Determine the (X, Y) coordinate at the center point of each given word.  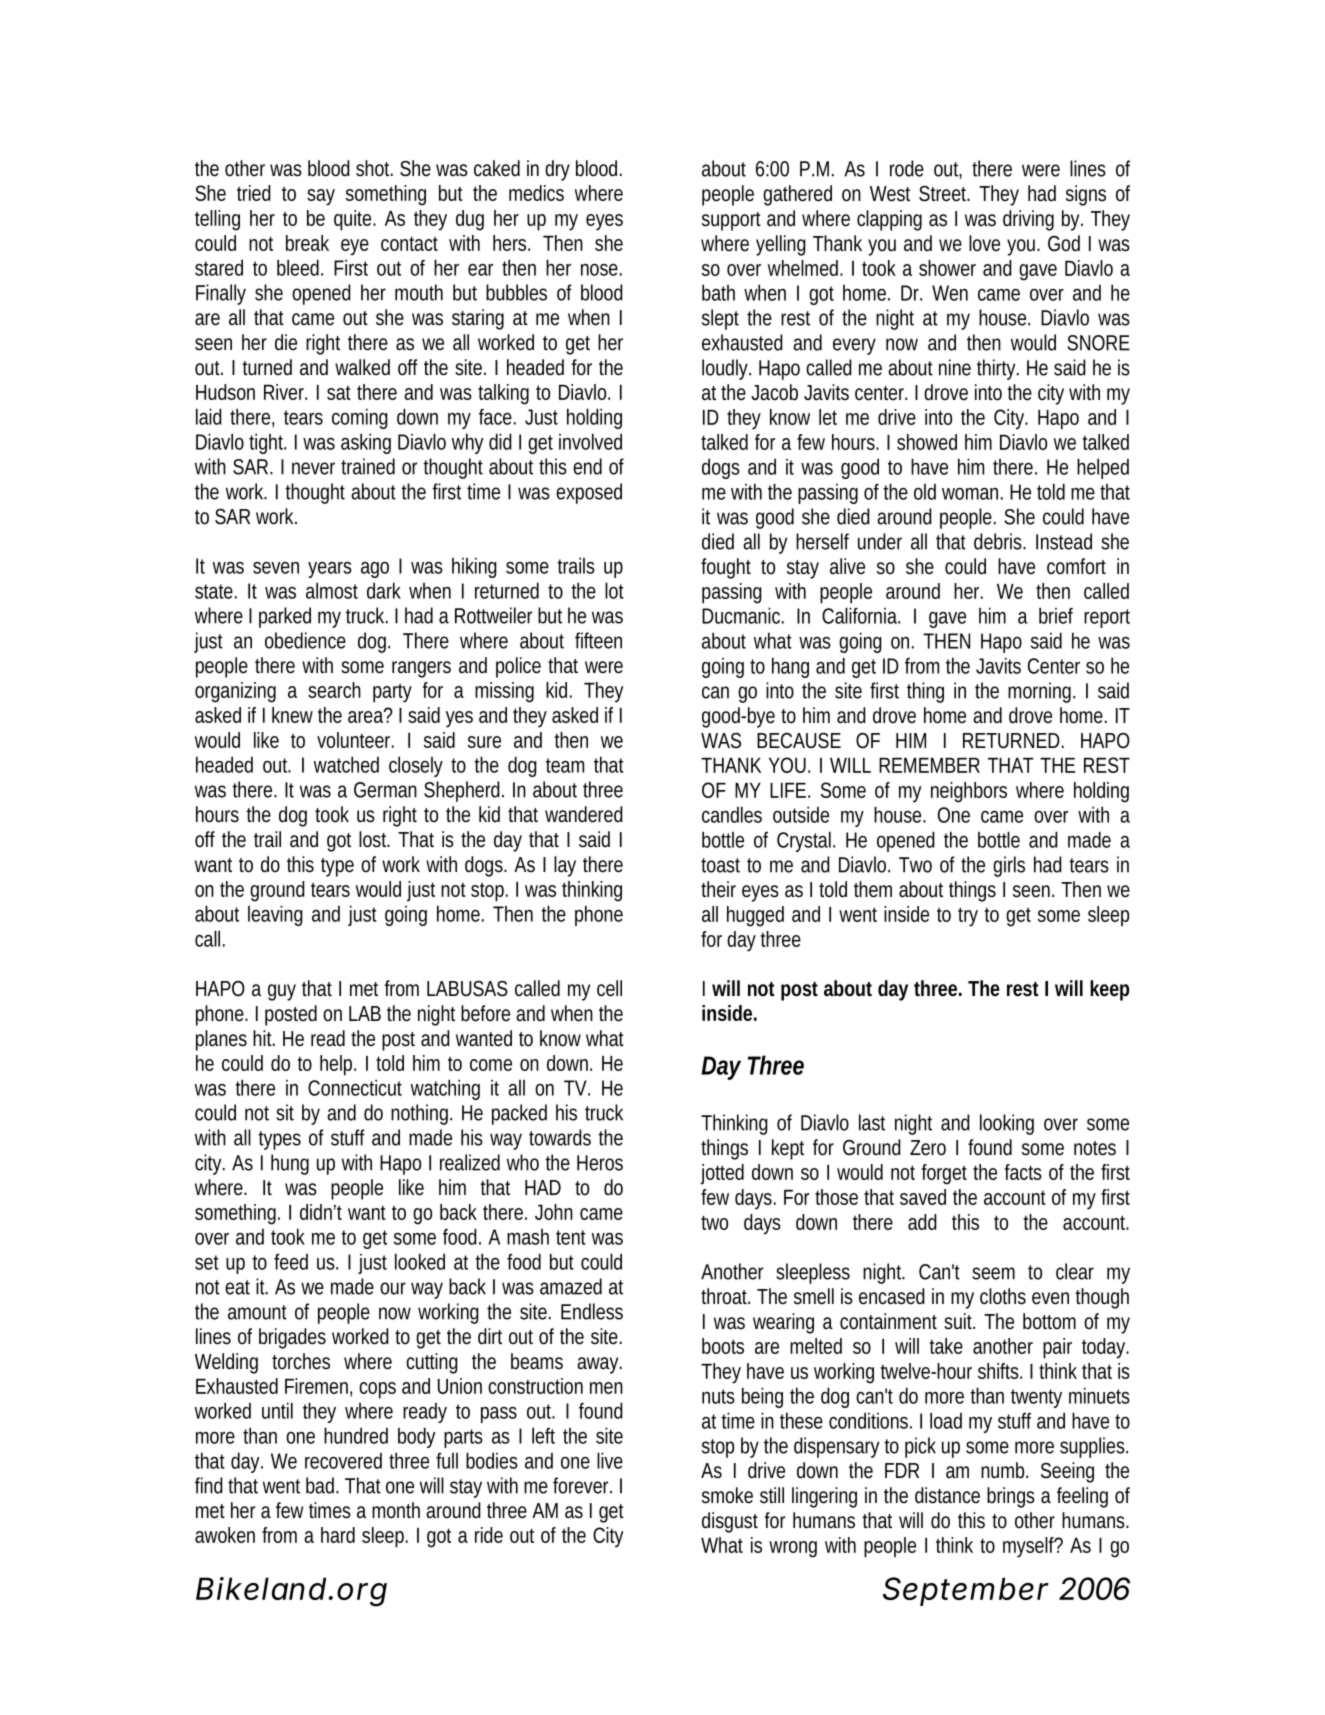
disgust (730, 1522)
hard (338, 1535)
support (731, 221)
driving (1028, 220)
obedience (305, 640)
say (321, 197)
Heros (600, 1163)
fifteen (598, 640)
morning (1041, 692)
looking (1007, 1124)
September (966, 1591)
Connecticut (355, 1087)
